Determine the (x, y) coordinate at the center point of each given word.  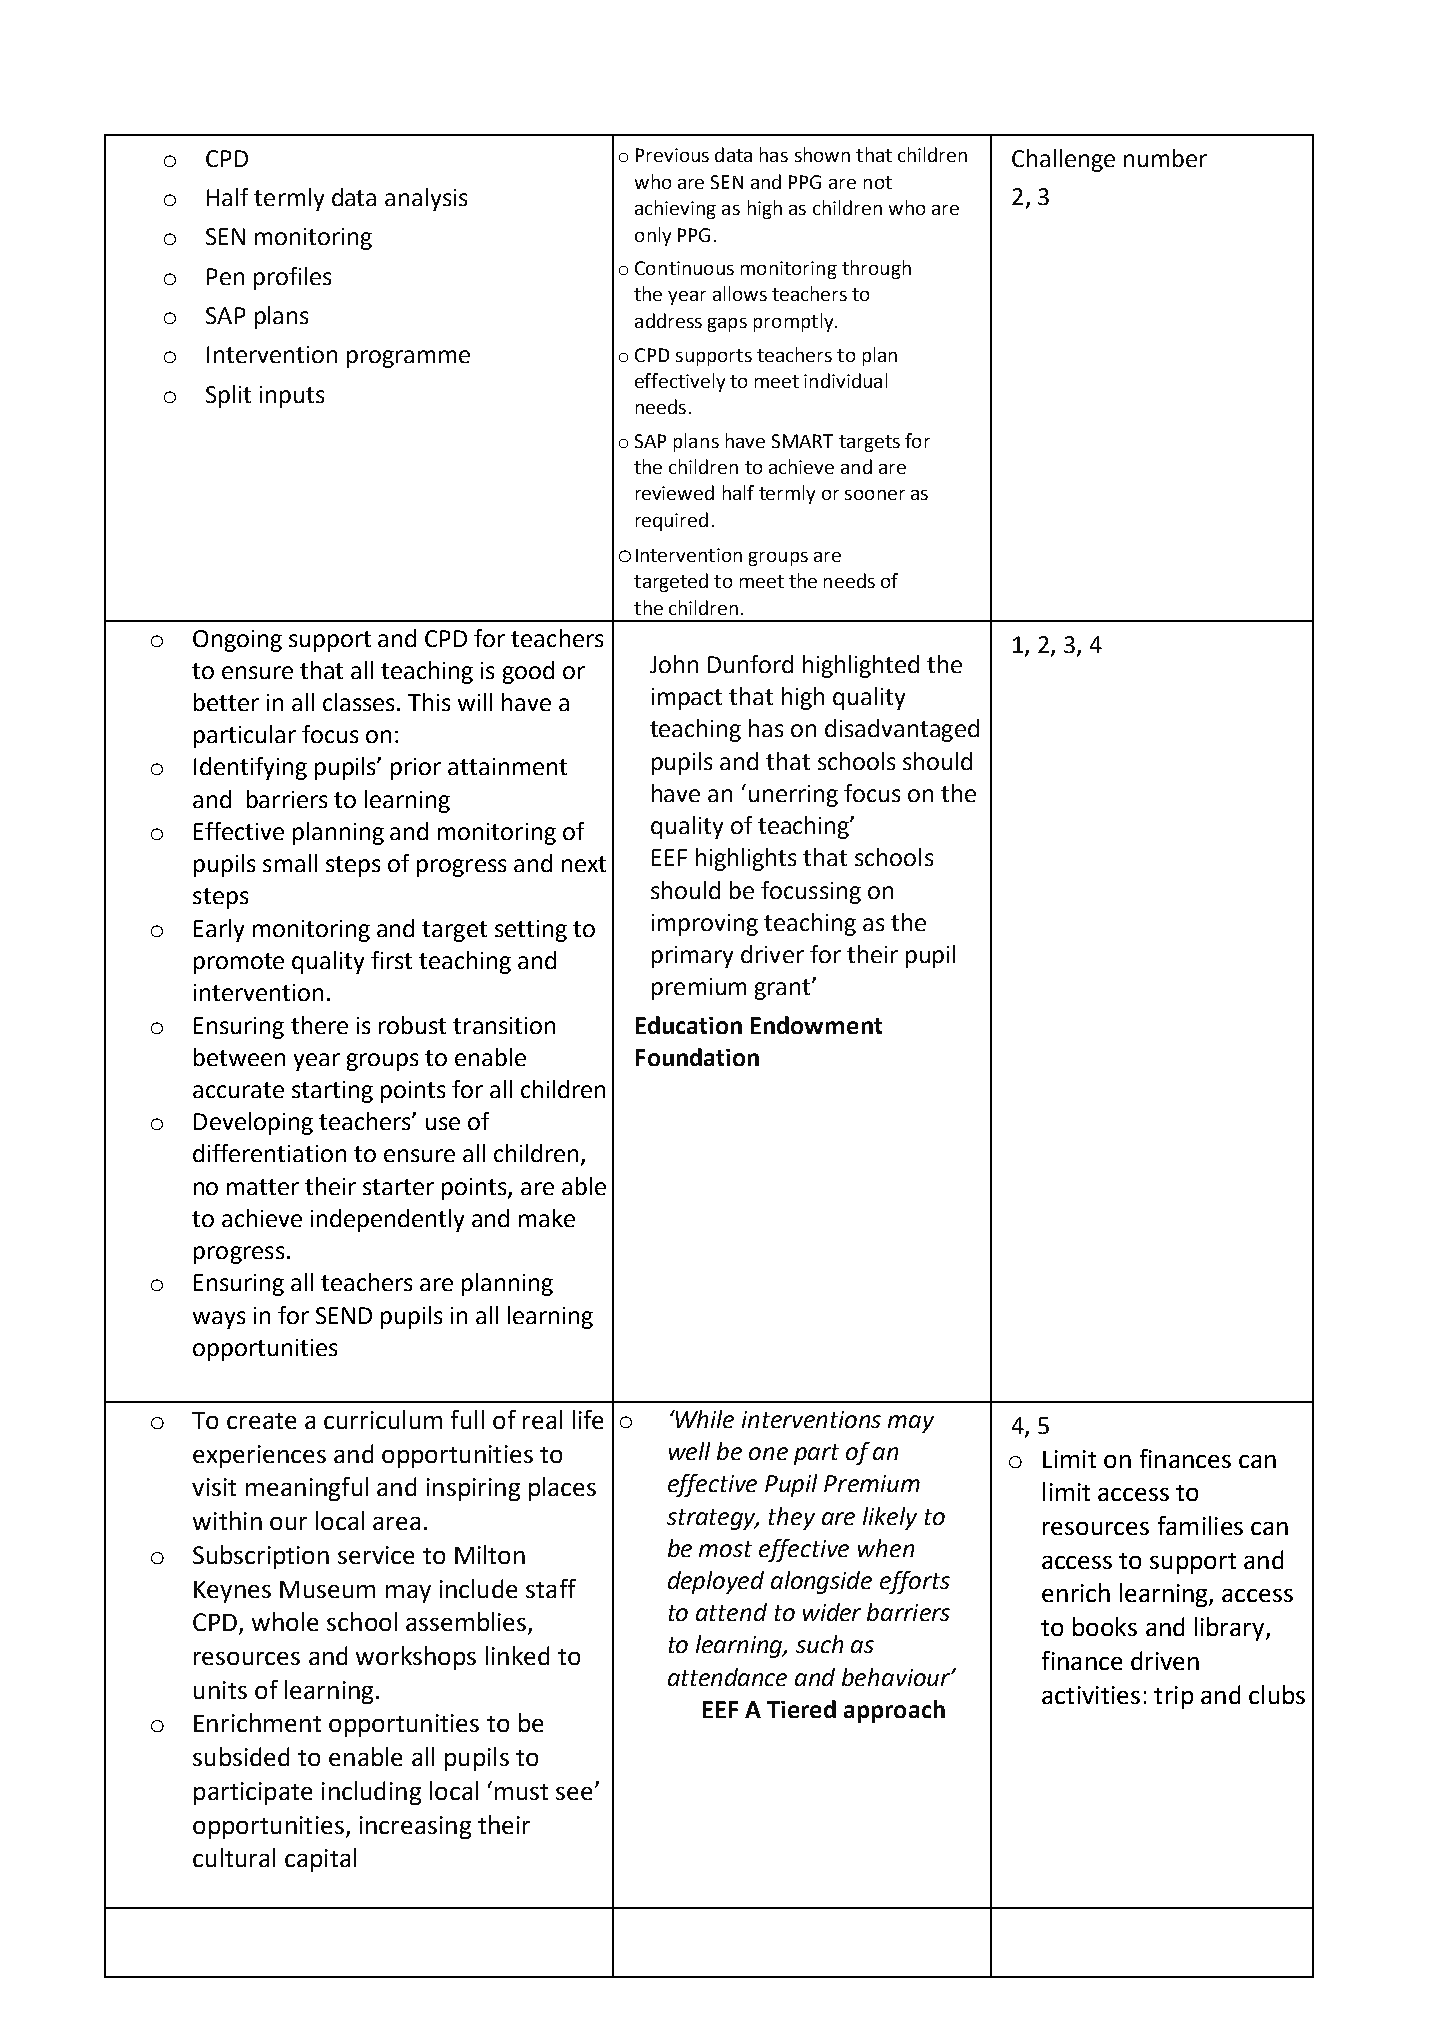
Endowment (816, 1025)
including (371, 1793)
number (1165, 158)
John (674, 664)
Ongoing (237, 641)
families (1200, 1525)
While (704, 1419)
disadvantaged (902, 730)
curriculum (383, 1419)
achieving (675, 209)
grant (784, 989)
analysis (426, 199)
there (319, 1025)
